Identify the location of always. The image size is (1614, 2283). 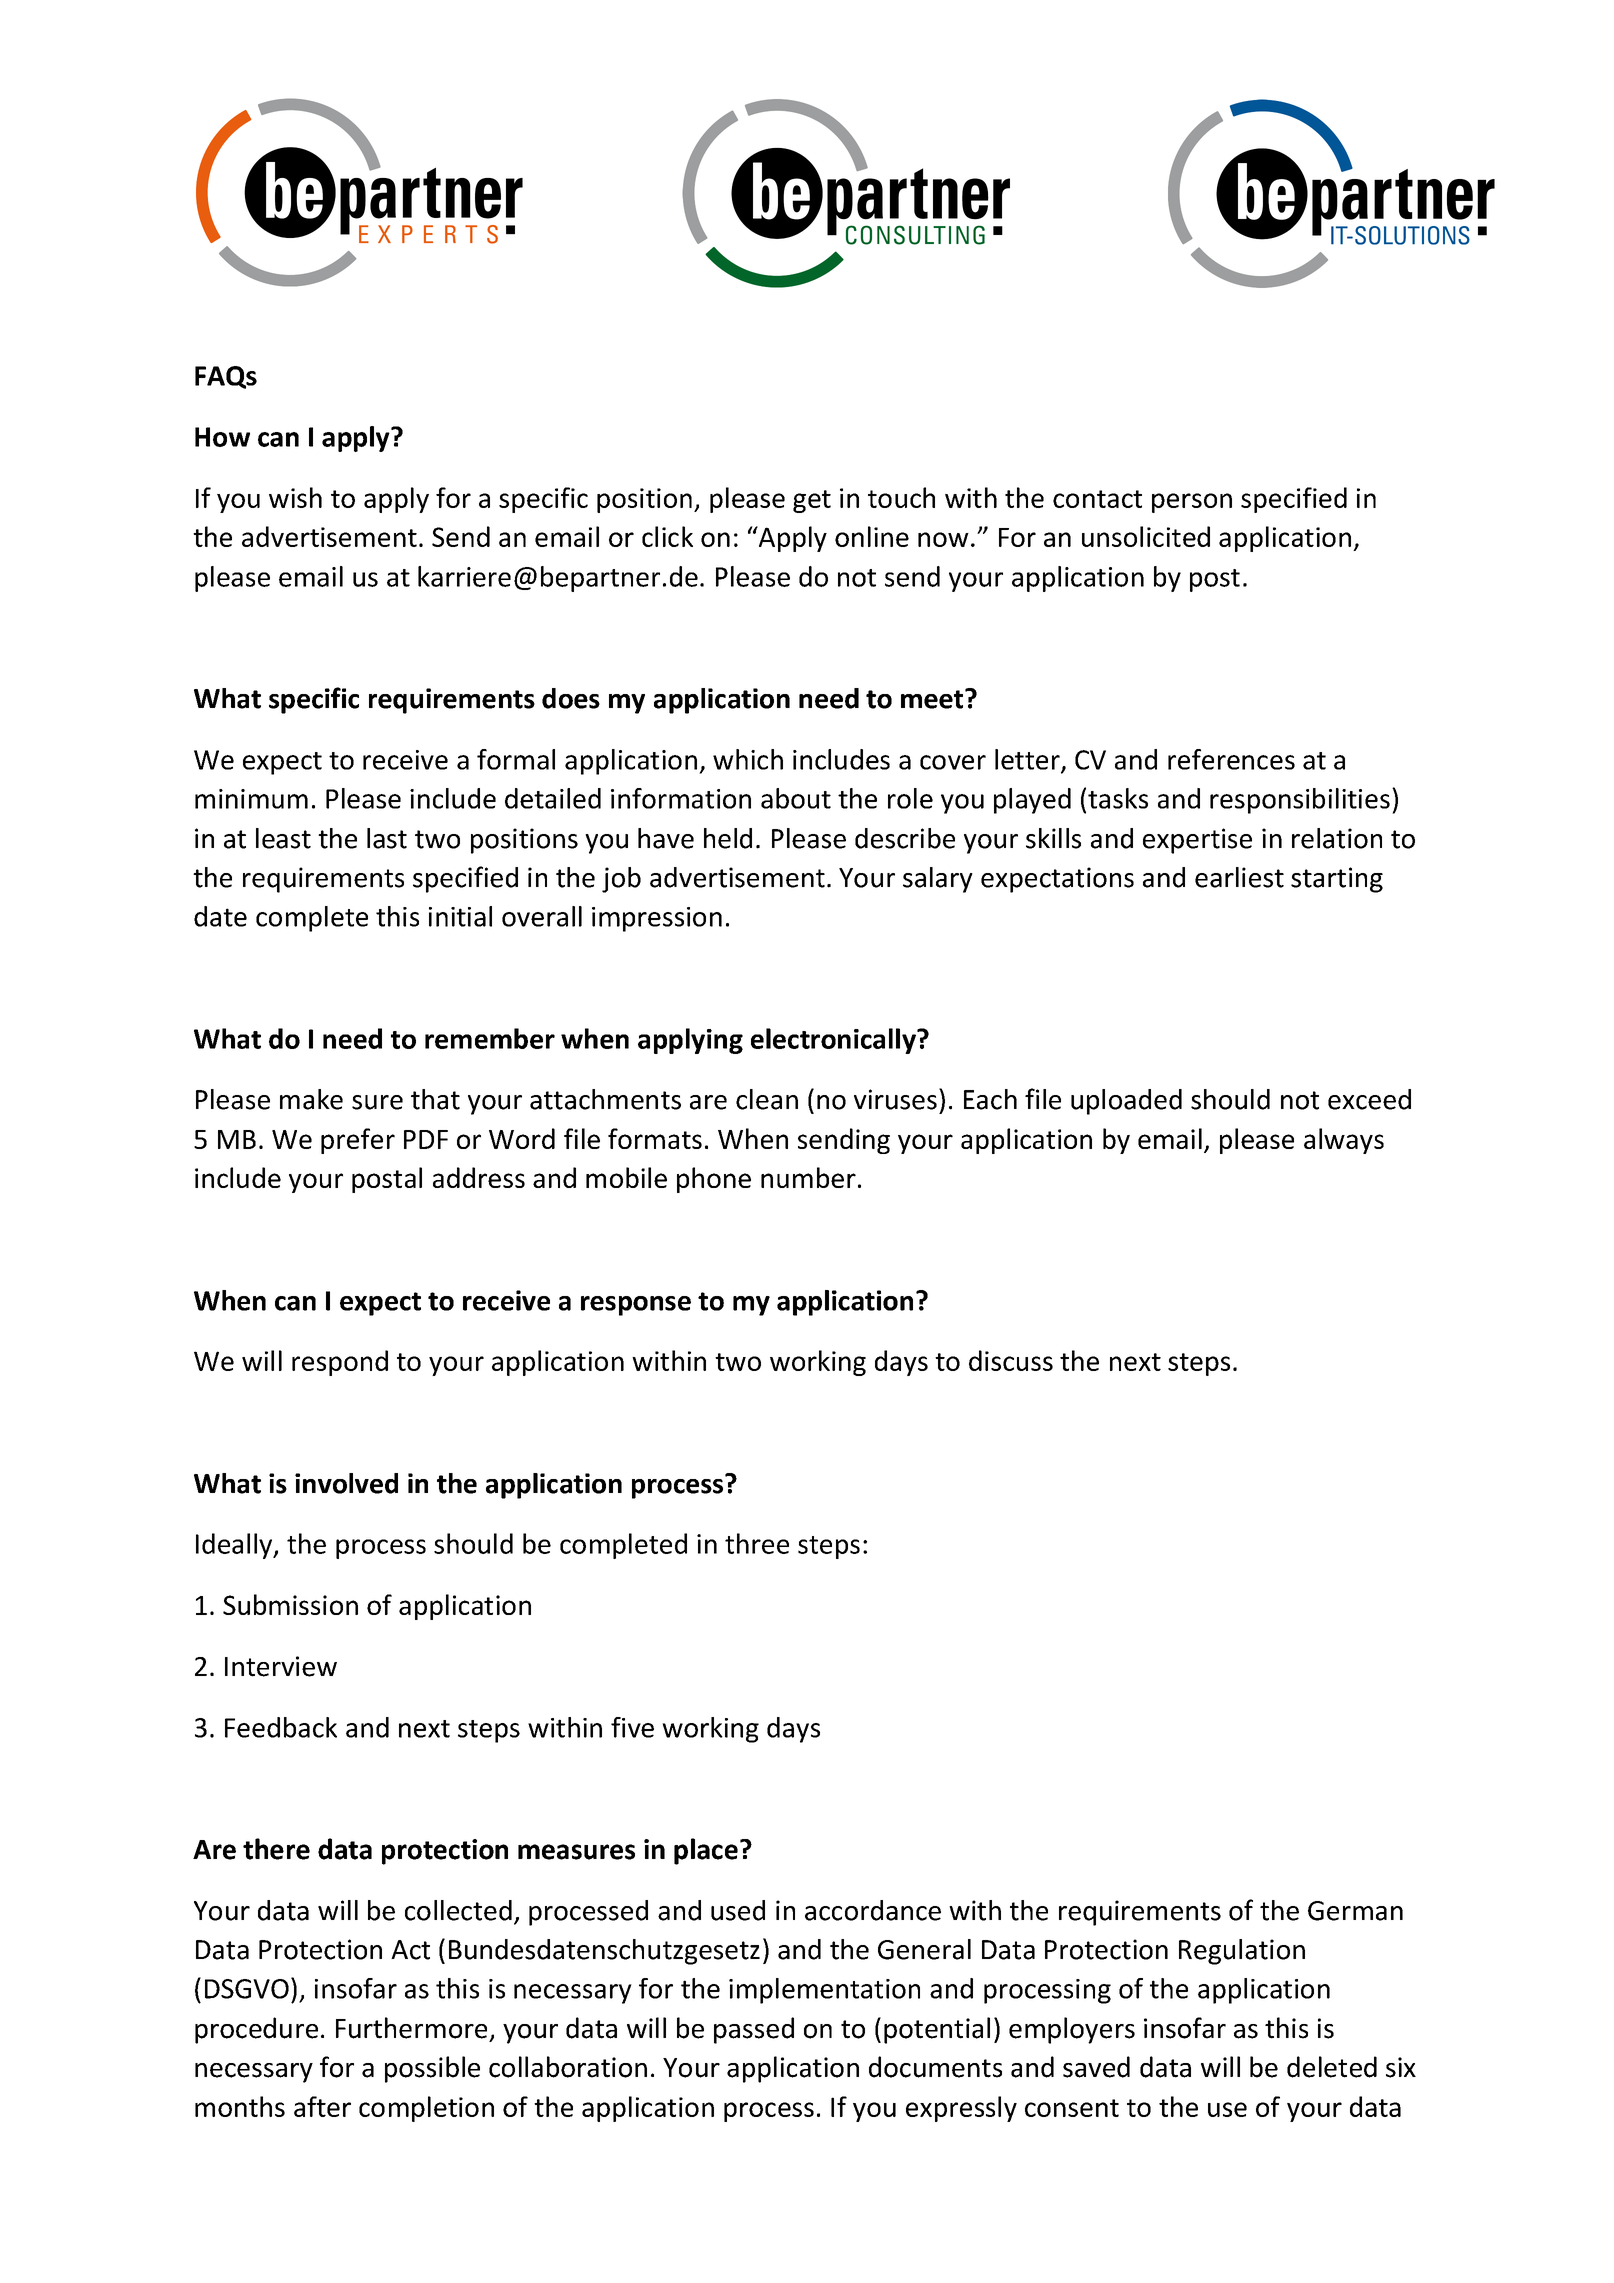
(1344, 1141).
